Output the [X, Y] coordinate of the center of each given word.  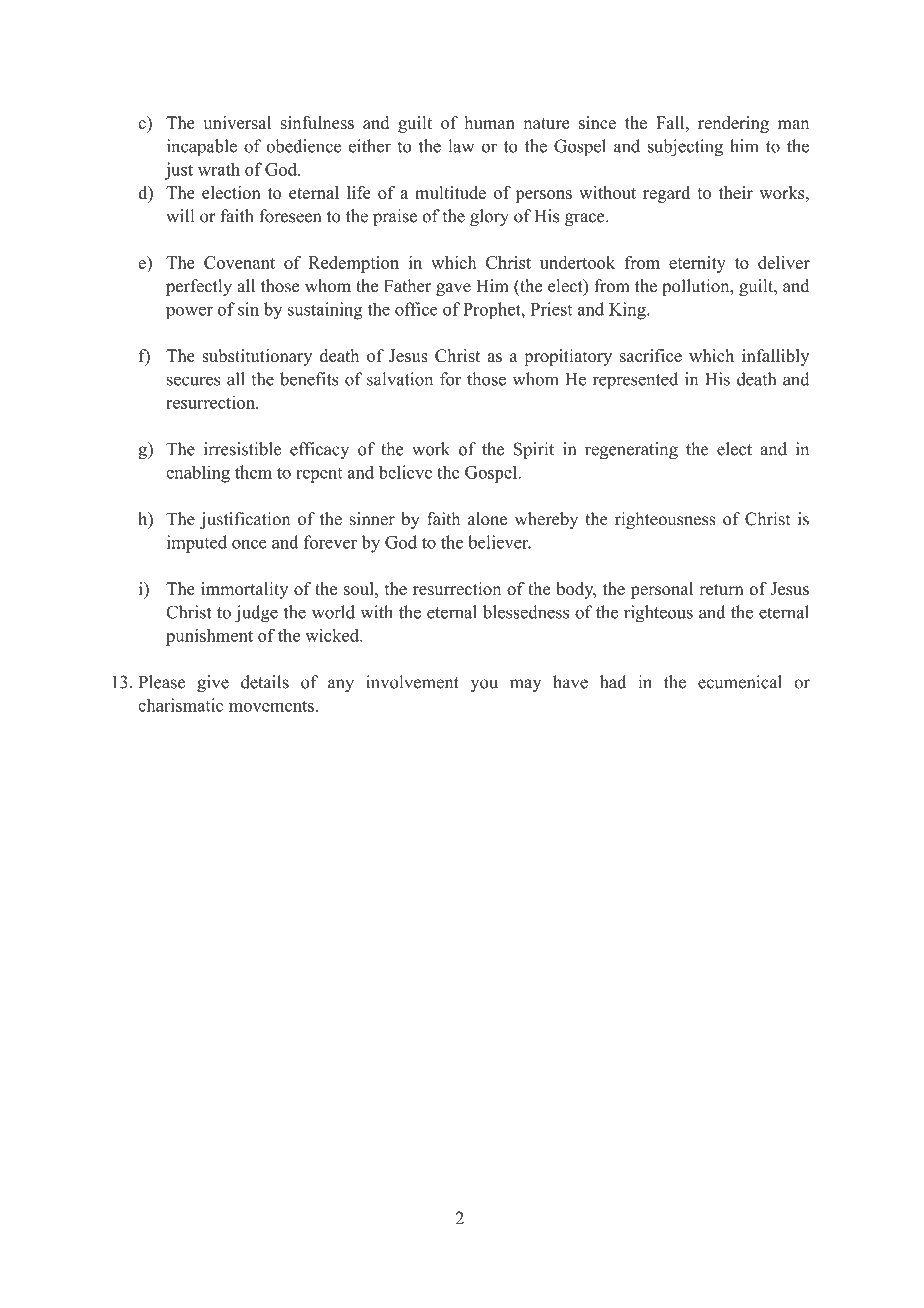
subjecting [685, 148]
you [484, 685]
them [253, 472]
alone [487, 519]
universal [237, 122]
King [628, 311]
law [461, 146]
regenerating [631, 450]
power [189, 313]
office [416, 309]
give [213, 683]
